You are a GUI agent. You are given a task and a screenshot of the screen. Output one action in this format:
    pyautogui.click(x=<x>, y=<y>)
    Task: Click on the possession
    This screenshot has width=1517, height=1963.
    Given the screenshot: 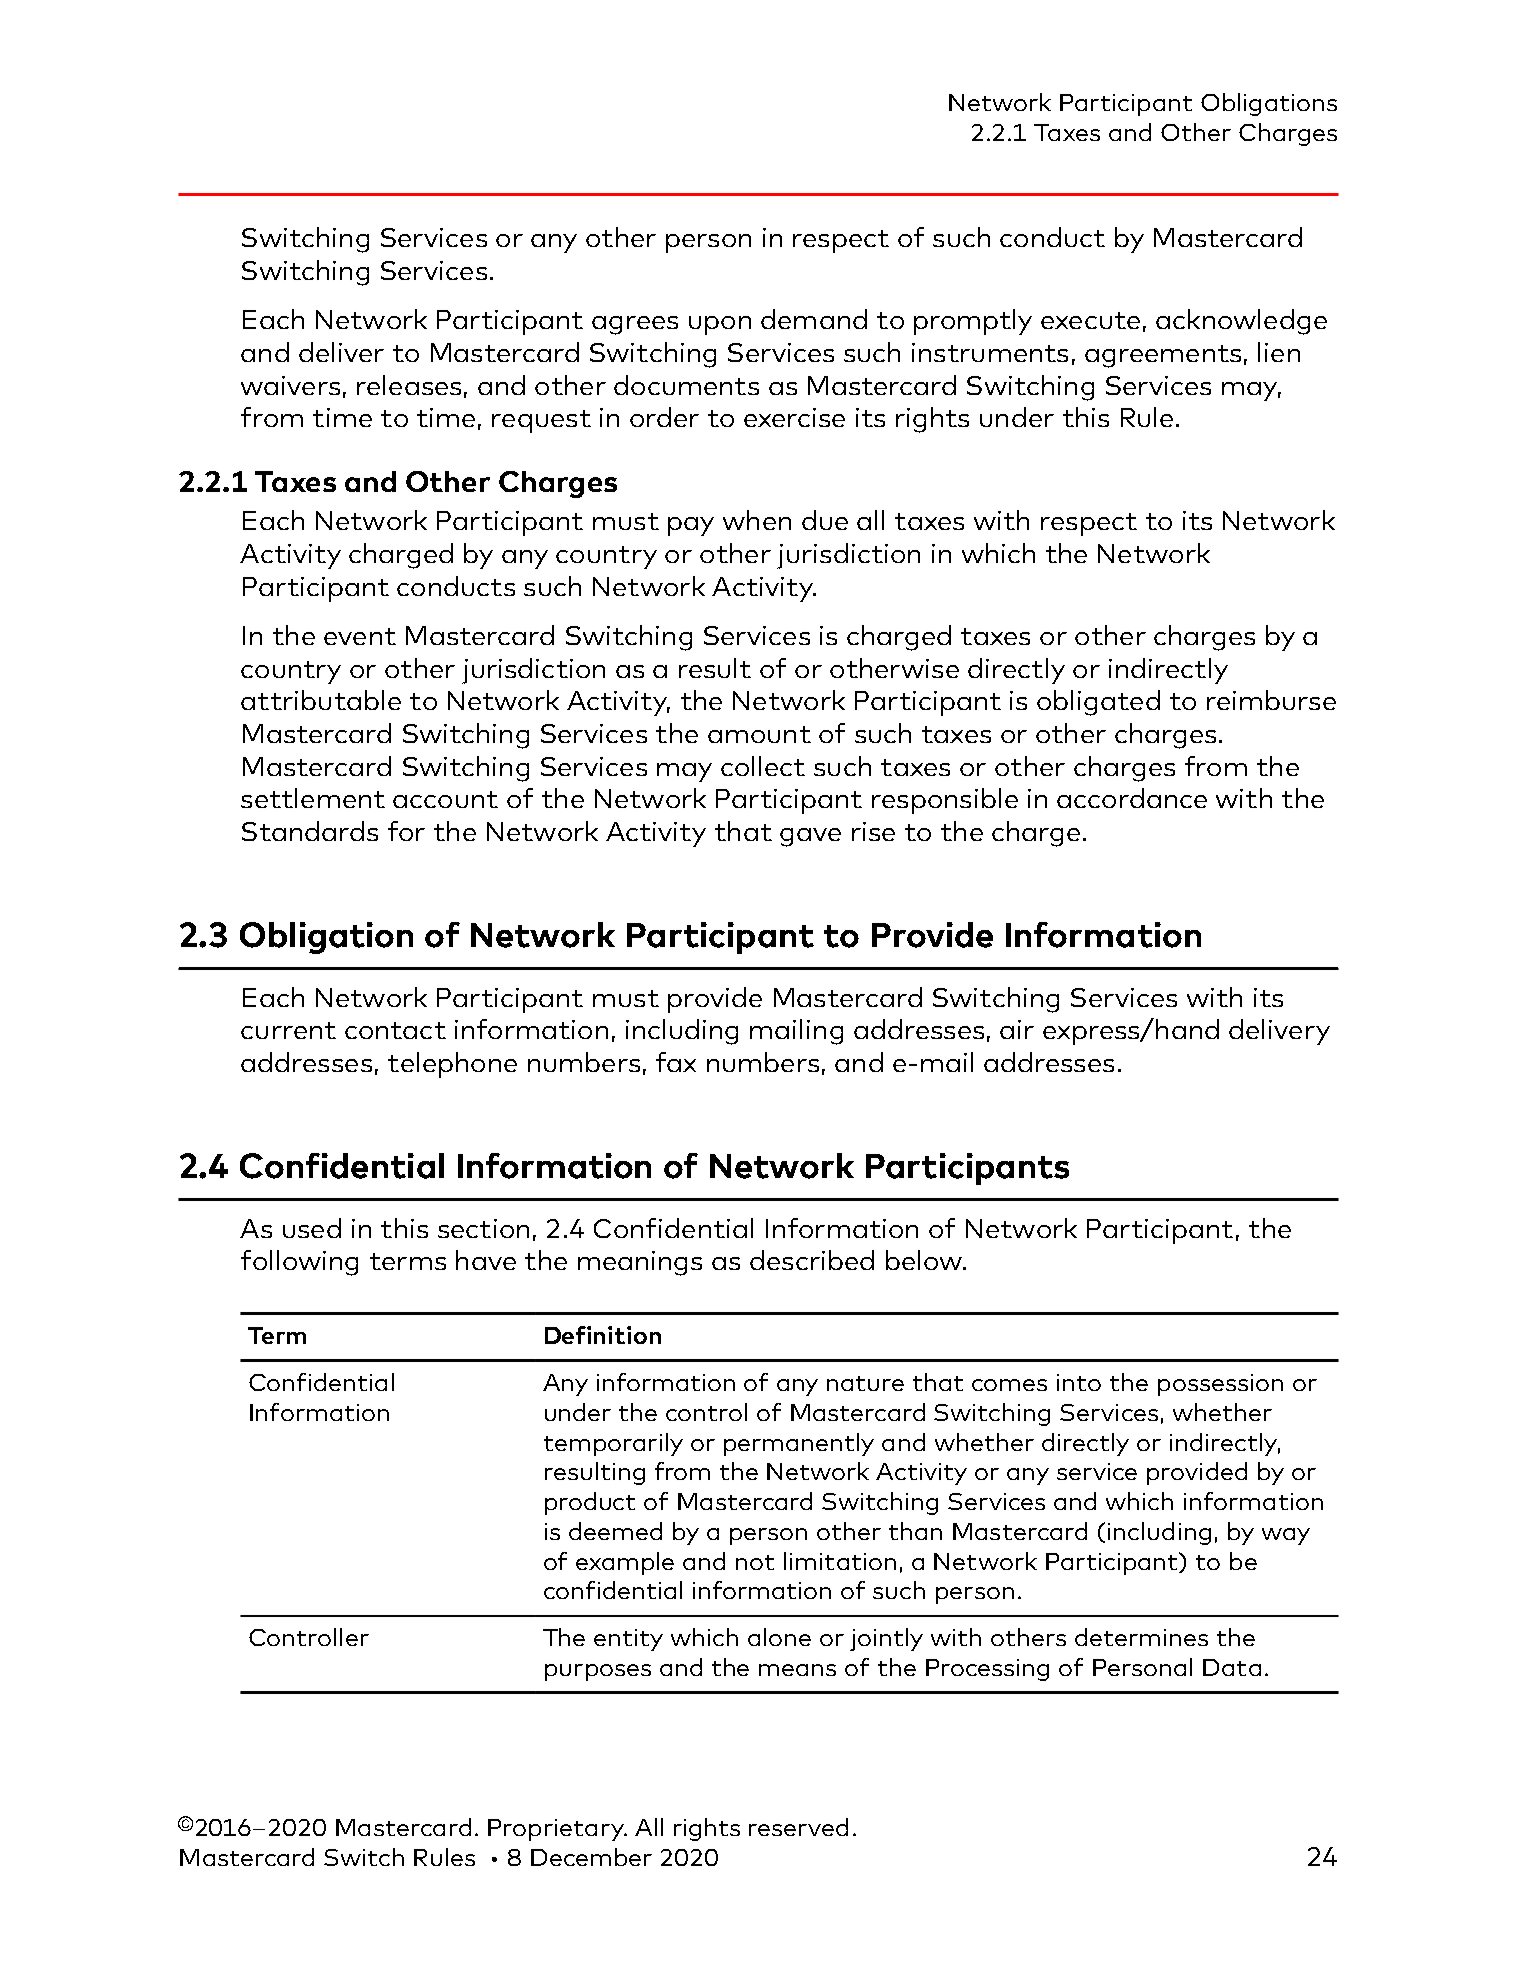 What is the action you would take?
    pyautogui.click(x=1220, y=1385)
